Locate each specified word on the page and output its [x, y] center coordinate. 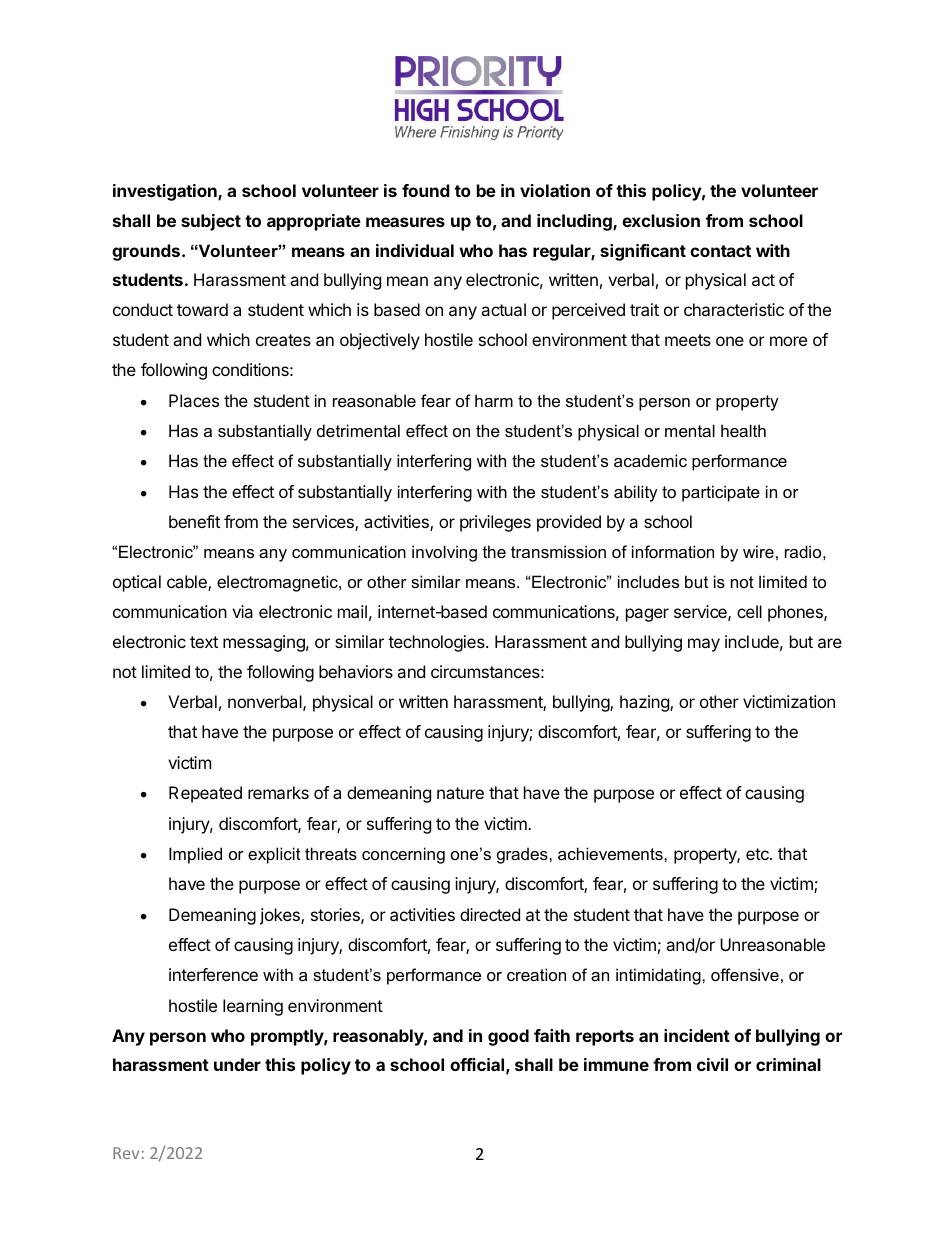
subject [211, 222]
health [743, 430]
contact [720, 251]
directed [490, 914]
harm [494, 400]
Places [194, 400]
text [204, 642]
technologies [437, 643]
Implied [195, 855]
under [237, 1064]
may [704, 645]
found [426, 190]
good [508, 1037]
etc [758, 854]
